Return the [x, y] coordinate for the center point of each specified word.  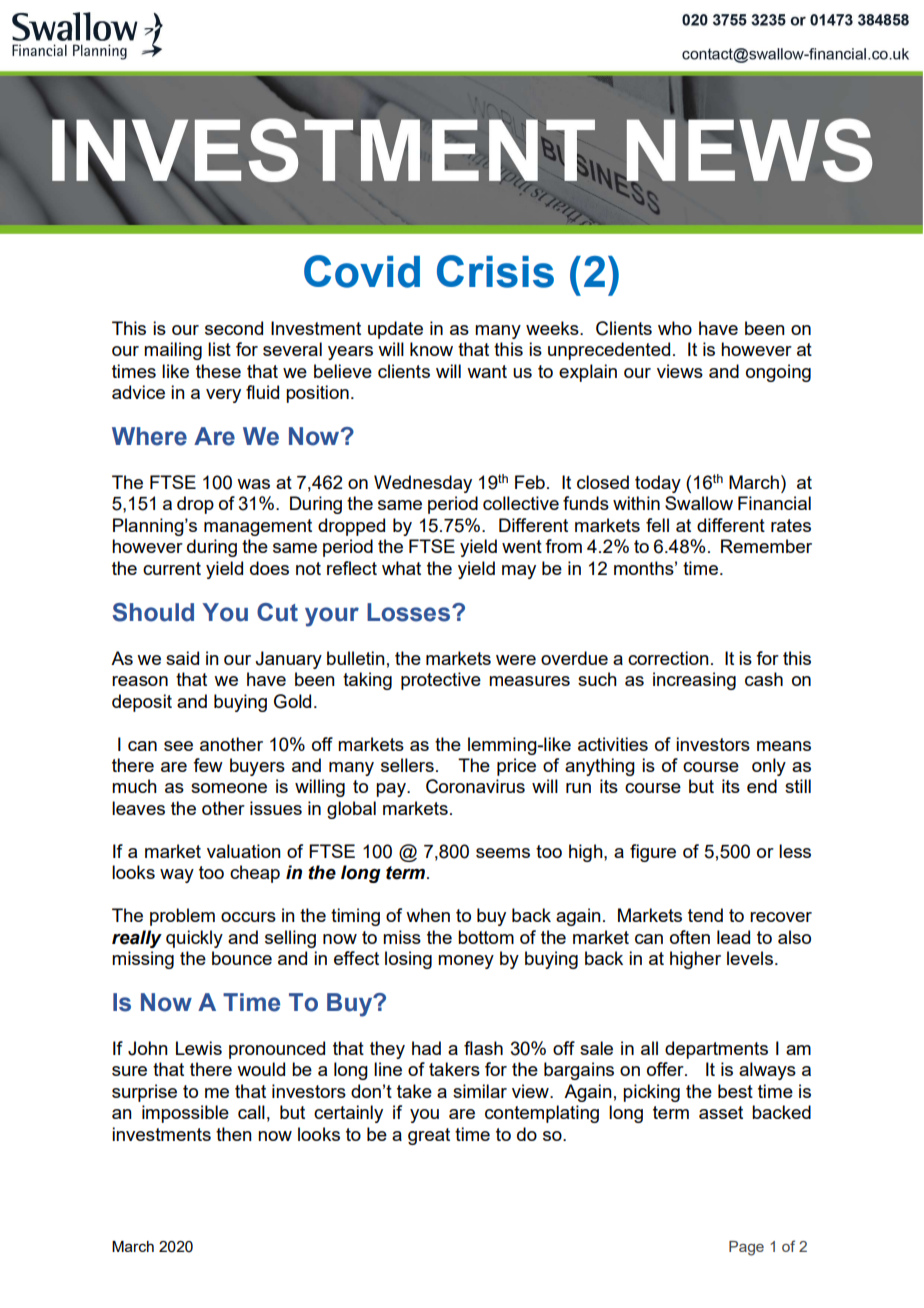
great [429, 1136]
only [769, 767]
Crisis [495, 271]
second [234, 328]
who [675, 328]
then [234, 1134]
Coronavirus [475, 786]
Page [746, 1248]
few [208, 765]
